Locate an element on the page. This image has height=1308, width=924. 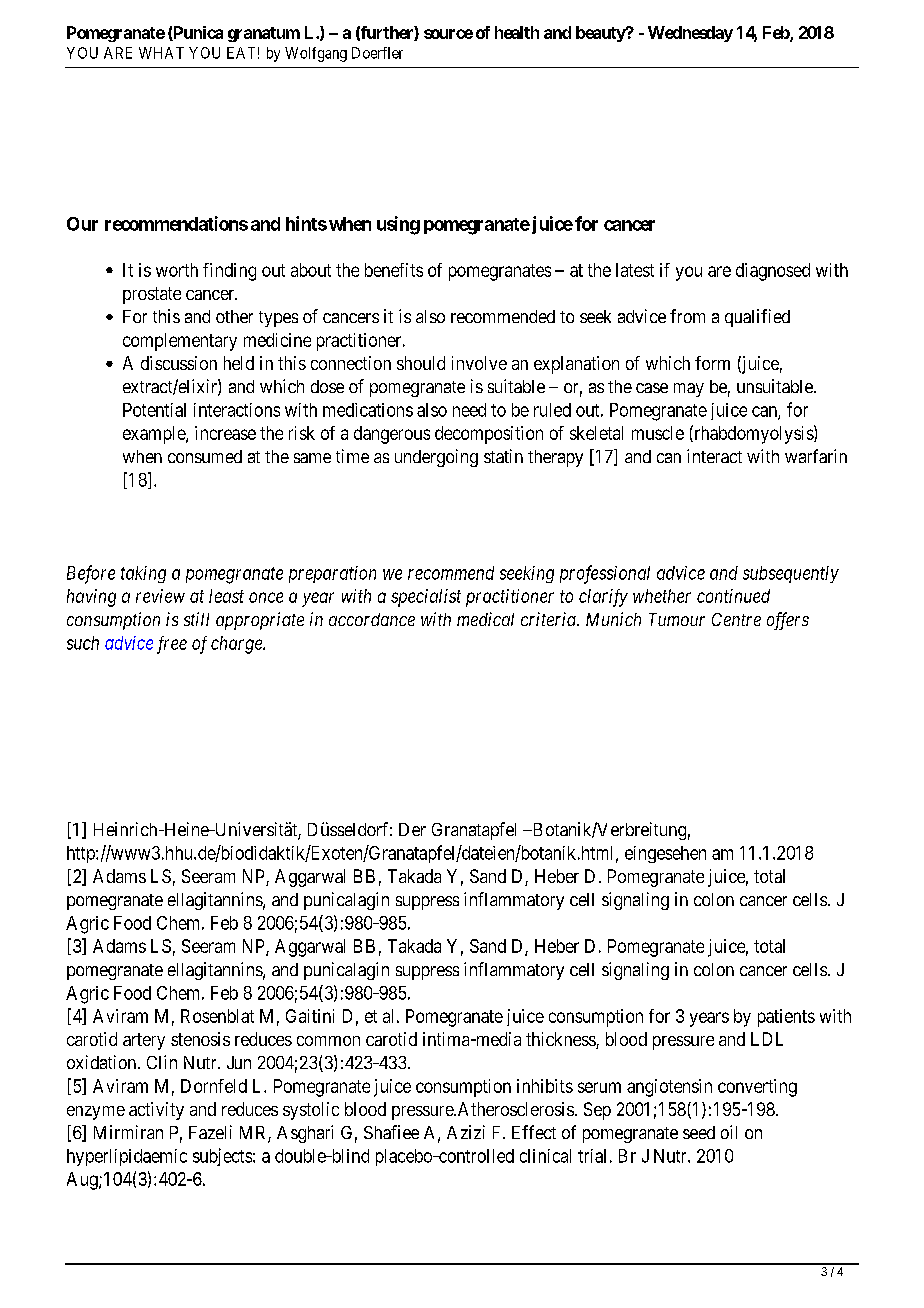
Wednesday is located at coordinates (690, 34).
